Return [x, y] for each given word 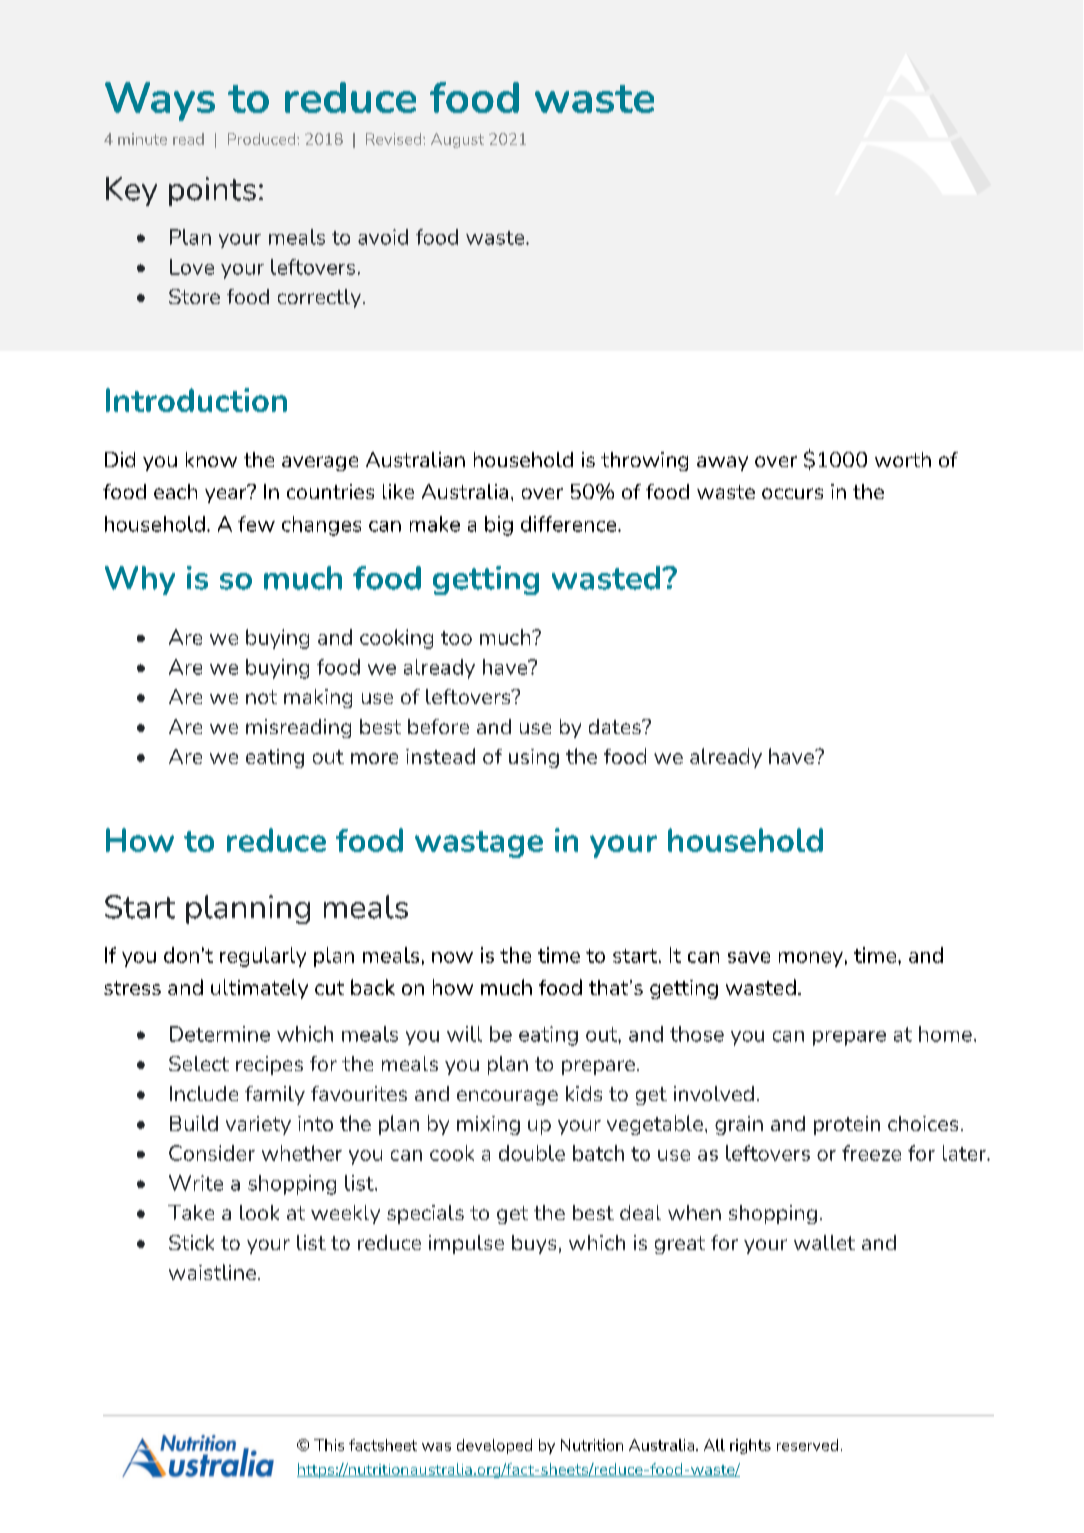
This [329, 1445]
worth [903, 459]
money [811, 959]
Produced [263, 139]
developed [494, 1446]
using [534, 758]
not [261, 697]
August [457, 140]
